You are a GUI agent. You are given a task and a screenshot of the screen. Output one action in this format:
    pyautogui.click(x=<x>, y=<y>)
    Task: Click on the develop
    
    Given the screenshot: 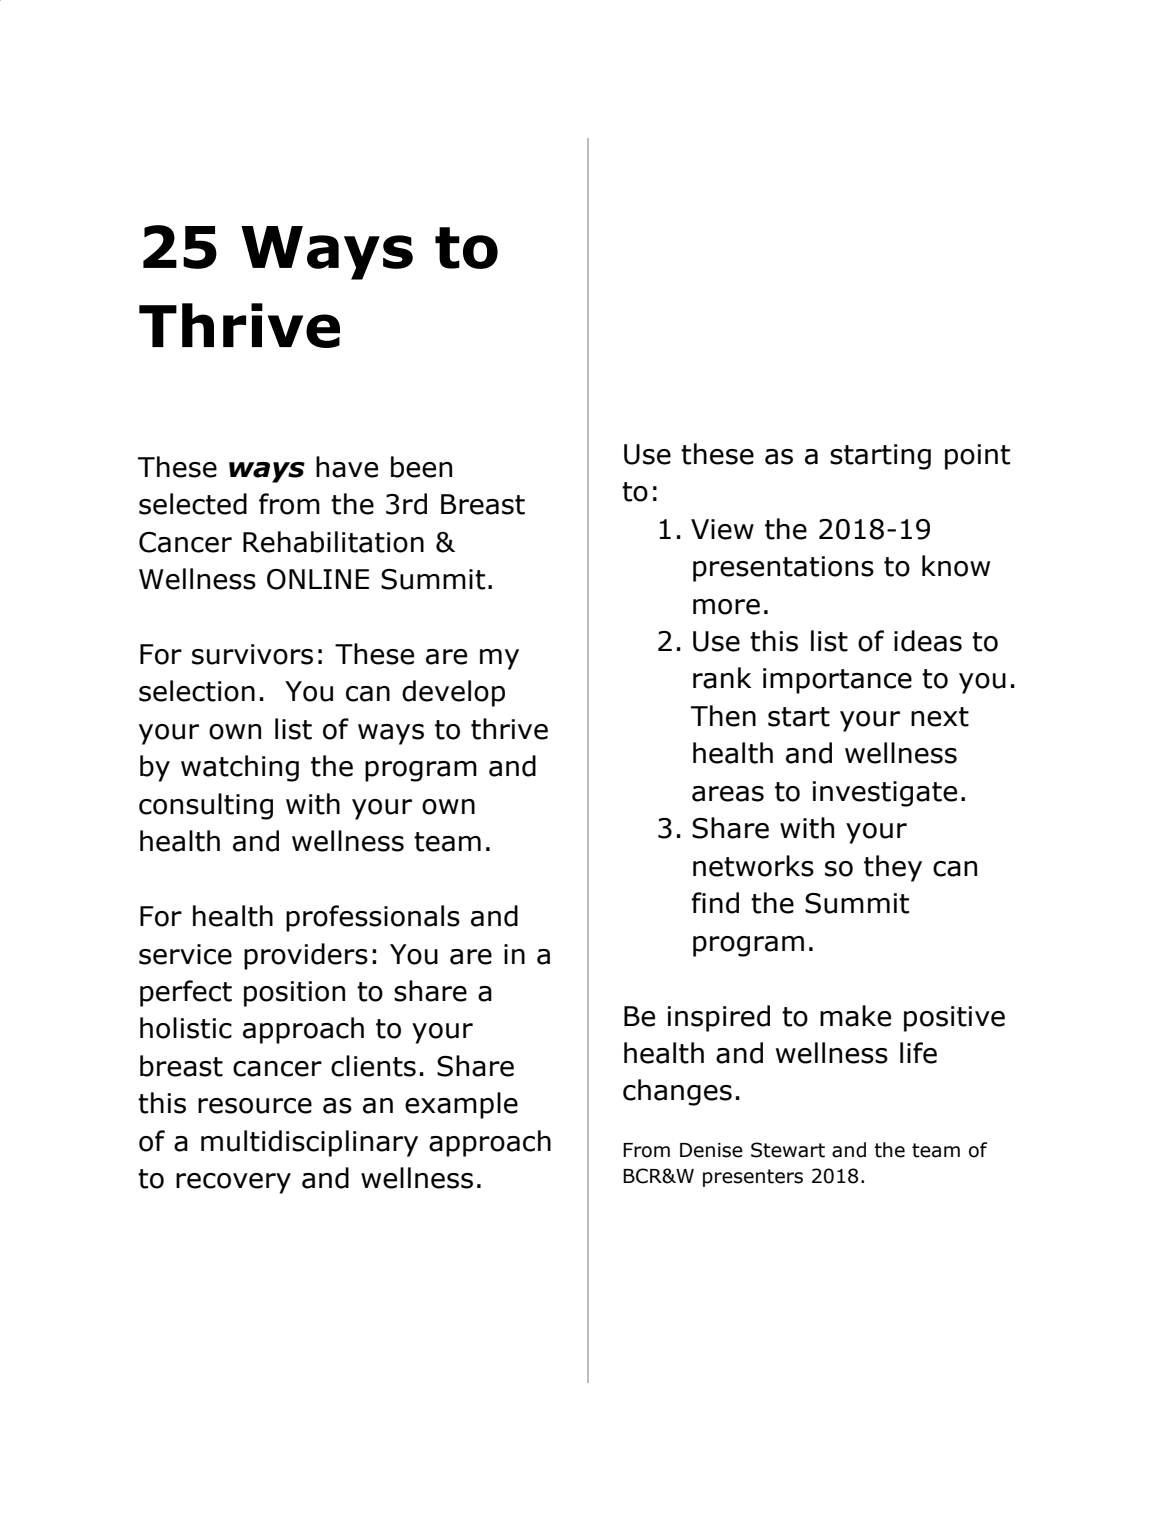 What is the action you would take?
    pyautogui.click(x=453, y=693)
